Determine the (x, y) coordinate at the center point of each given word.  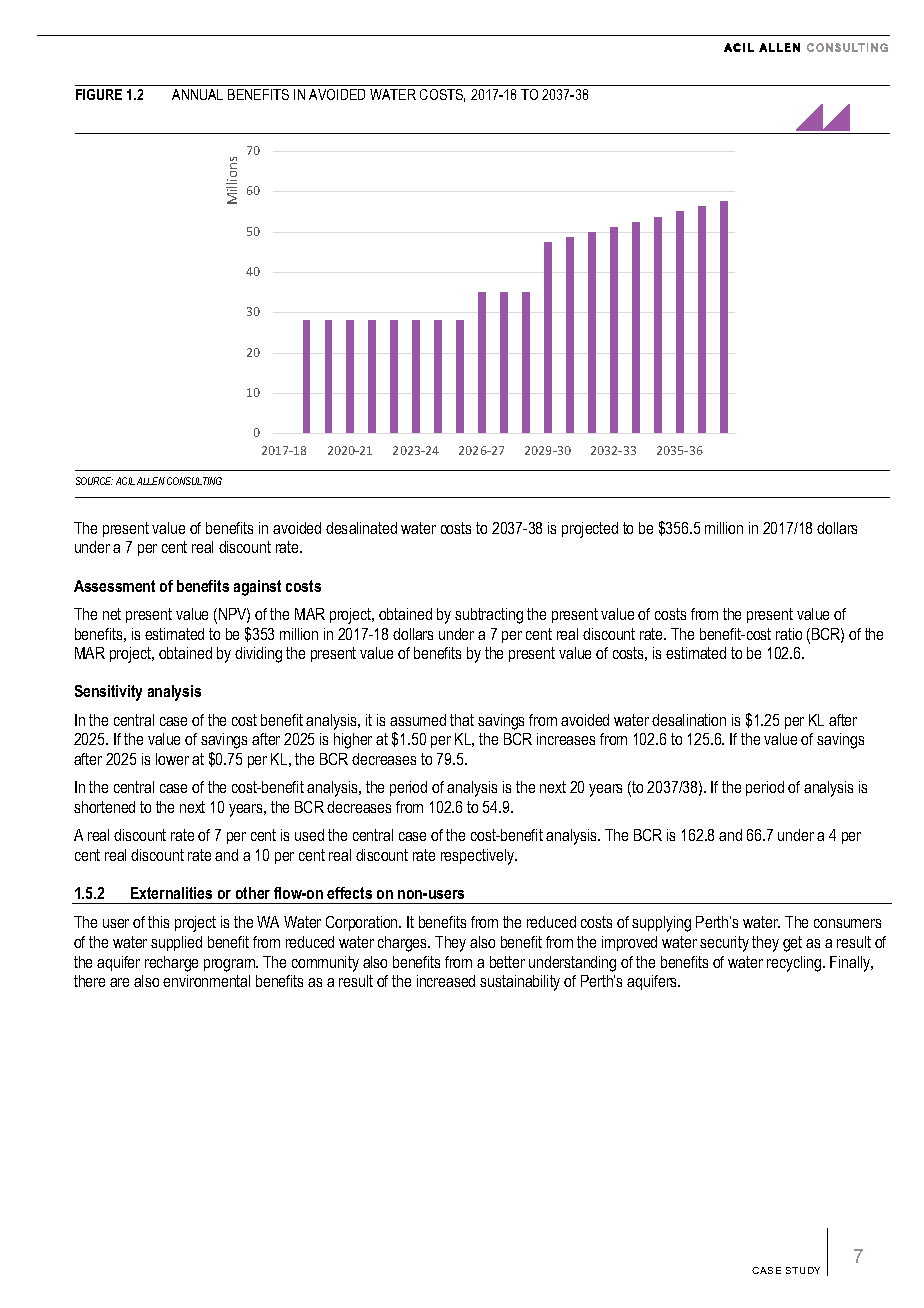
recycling (795, 964)
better (507, 962)
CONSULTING (194, 481)
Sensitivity (108, 693)
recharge (171, 964)
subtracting (489, 616)
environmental (206, 981)
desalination (689, 720)
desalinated (361, 528)
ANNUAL (197, 94)
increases (566, 739)
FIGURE (99, 94)
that (462, 720)
